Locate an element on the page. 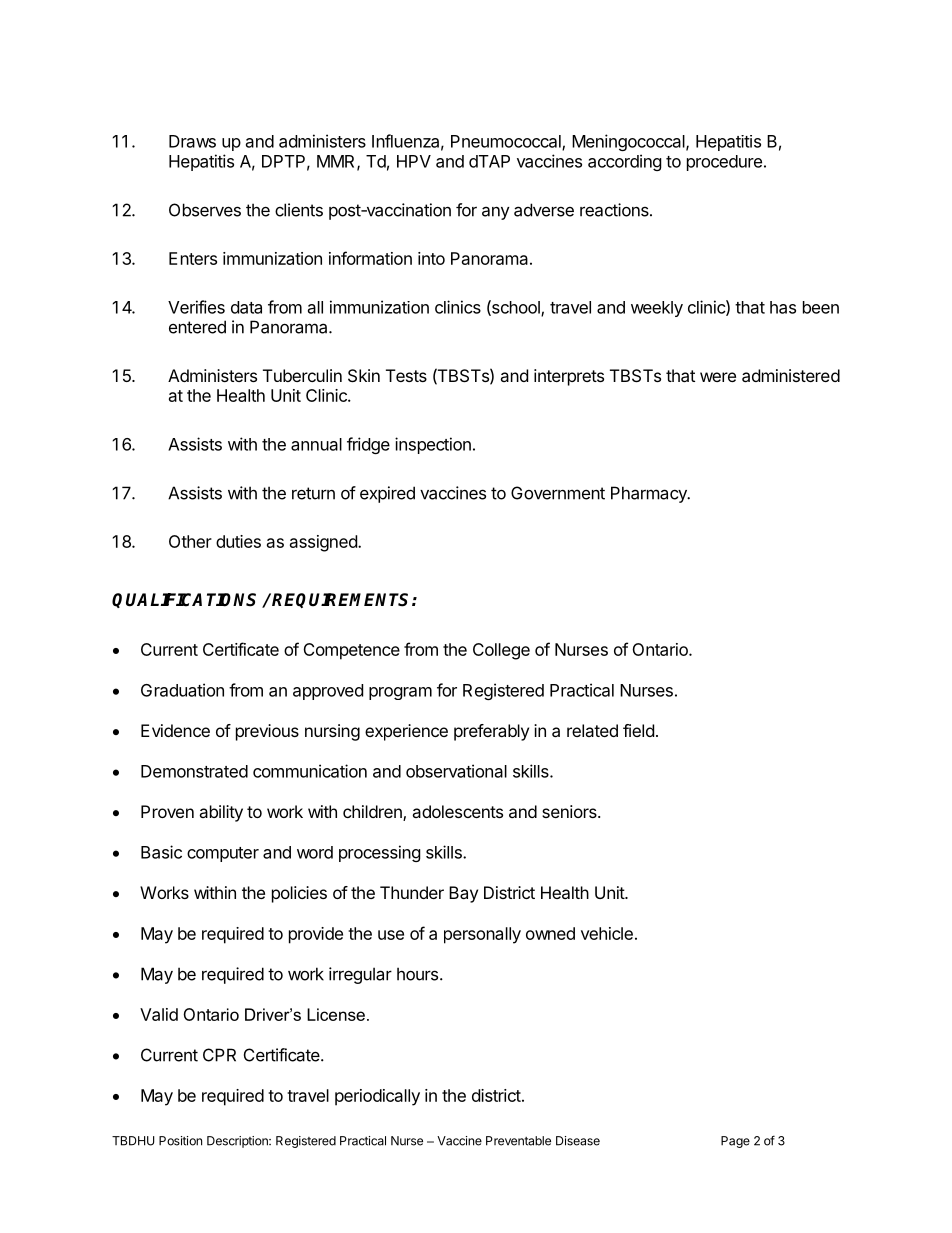 This document has width=952, height=1233. were is located at coordinates (718, 377).
